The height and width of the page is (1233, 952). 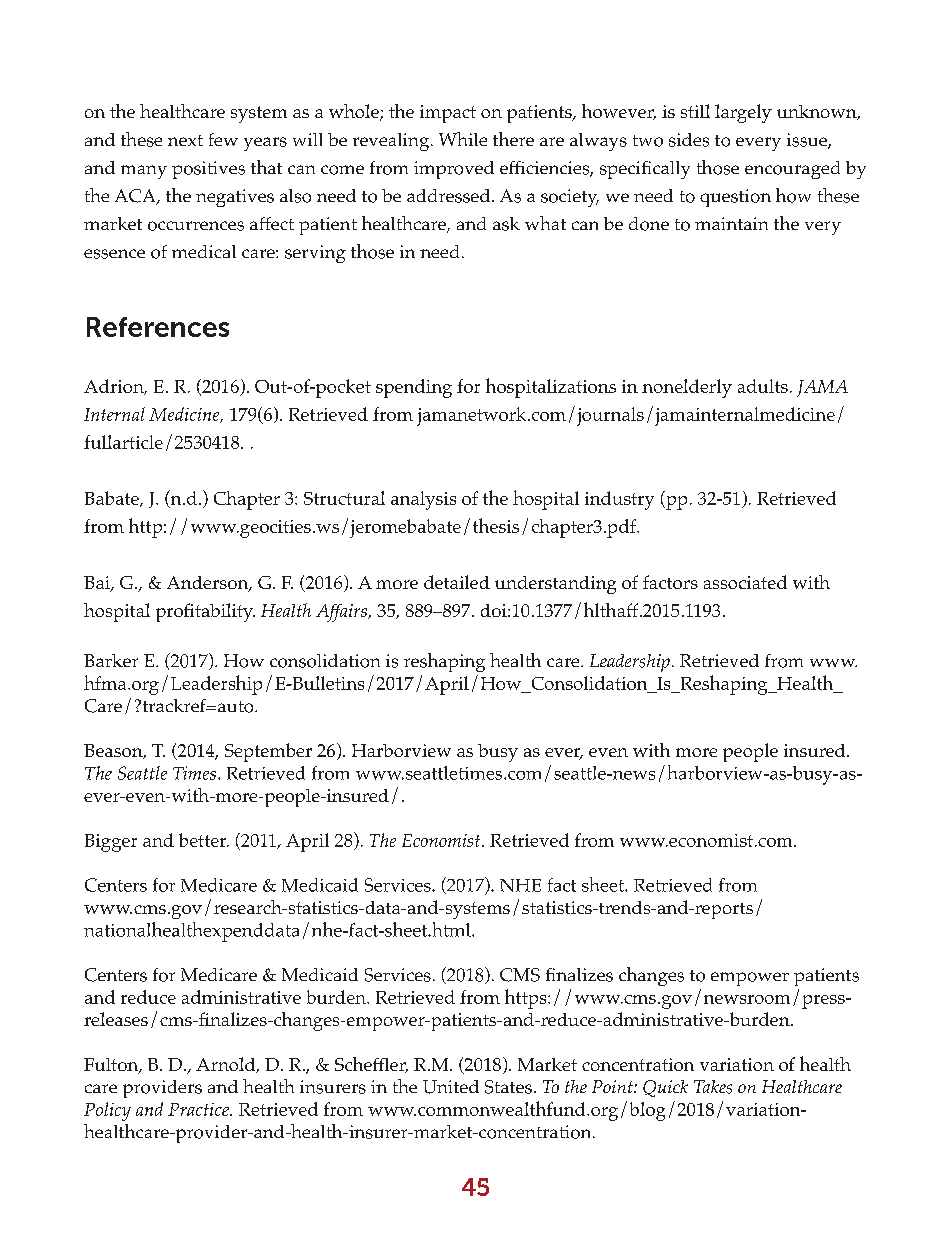 What do you see at coordinates (185, 140) in the page?
I see `next` at bounding box center [185, 140].
